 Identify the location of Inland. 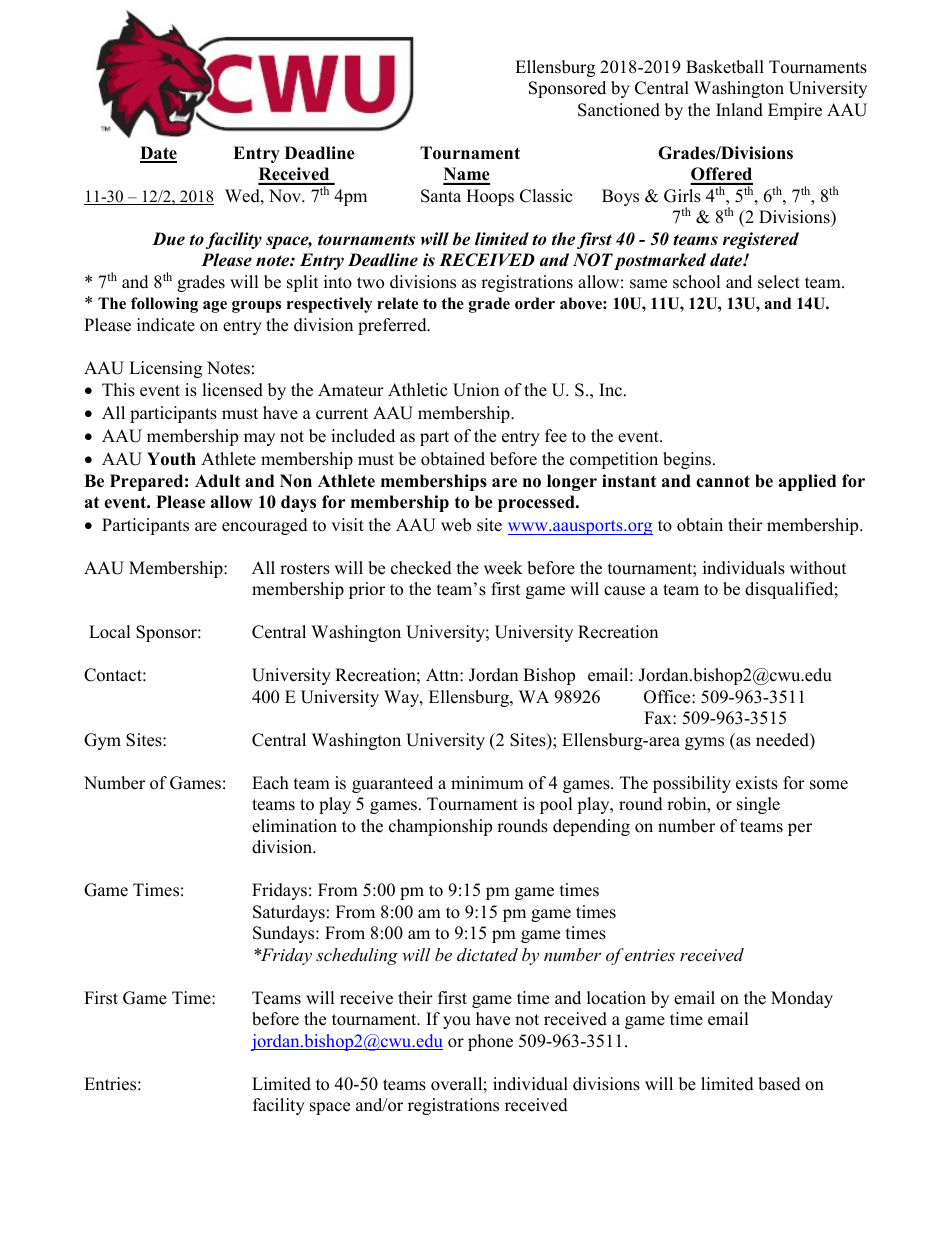
(739, 110).
